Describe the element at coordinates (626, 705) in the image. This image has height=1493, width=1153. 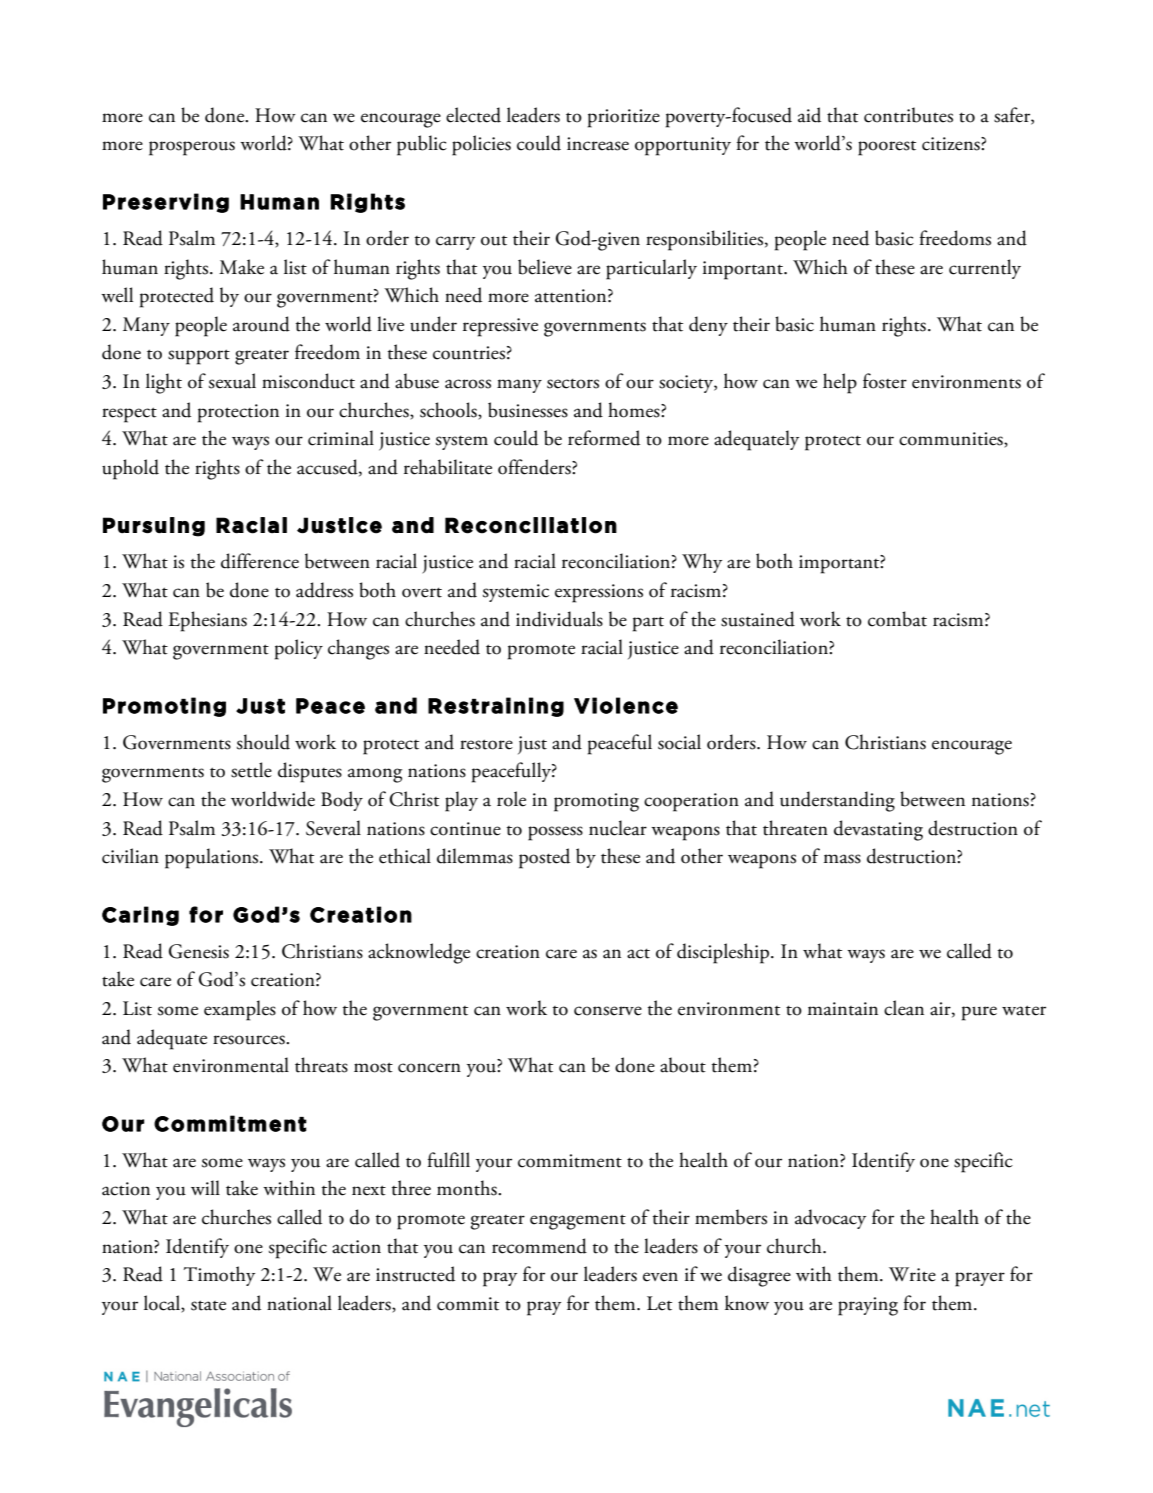
I see `Violence` at that location.
